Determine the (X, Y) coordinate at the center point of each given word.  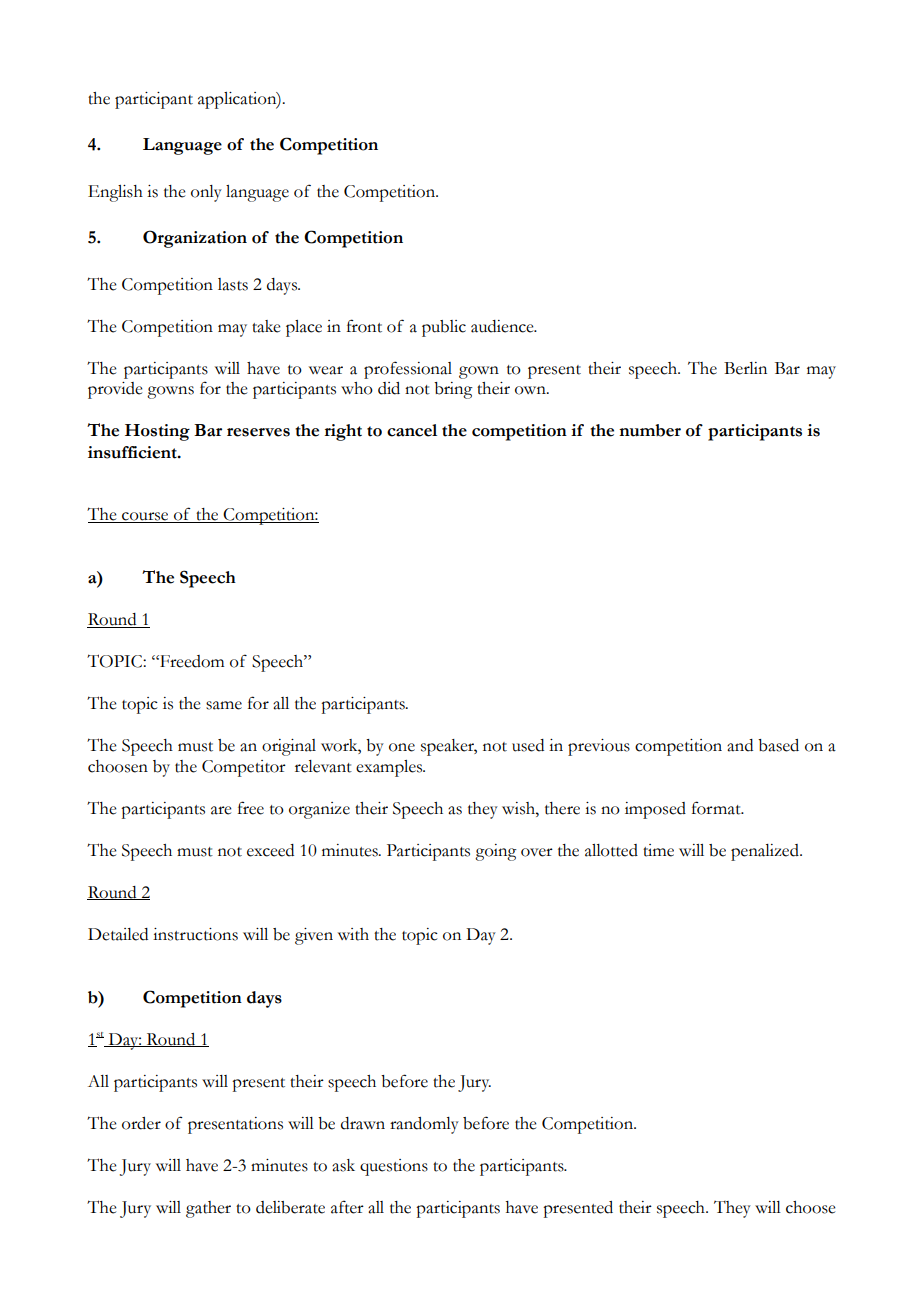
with (353, 934)
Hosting (157, 432)
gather (208, 1209)
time (658, 850)
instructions (195, 934)
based (778, 745)
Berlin (745, 368)
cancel (412, 430)
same (224, 705)
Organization (195, 239)
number (650, 430)
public (444, 328)
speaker (449, 747)
